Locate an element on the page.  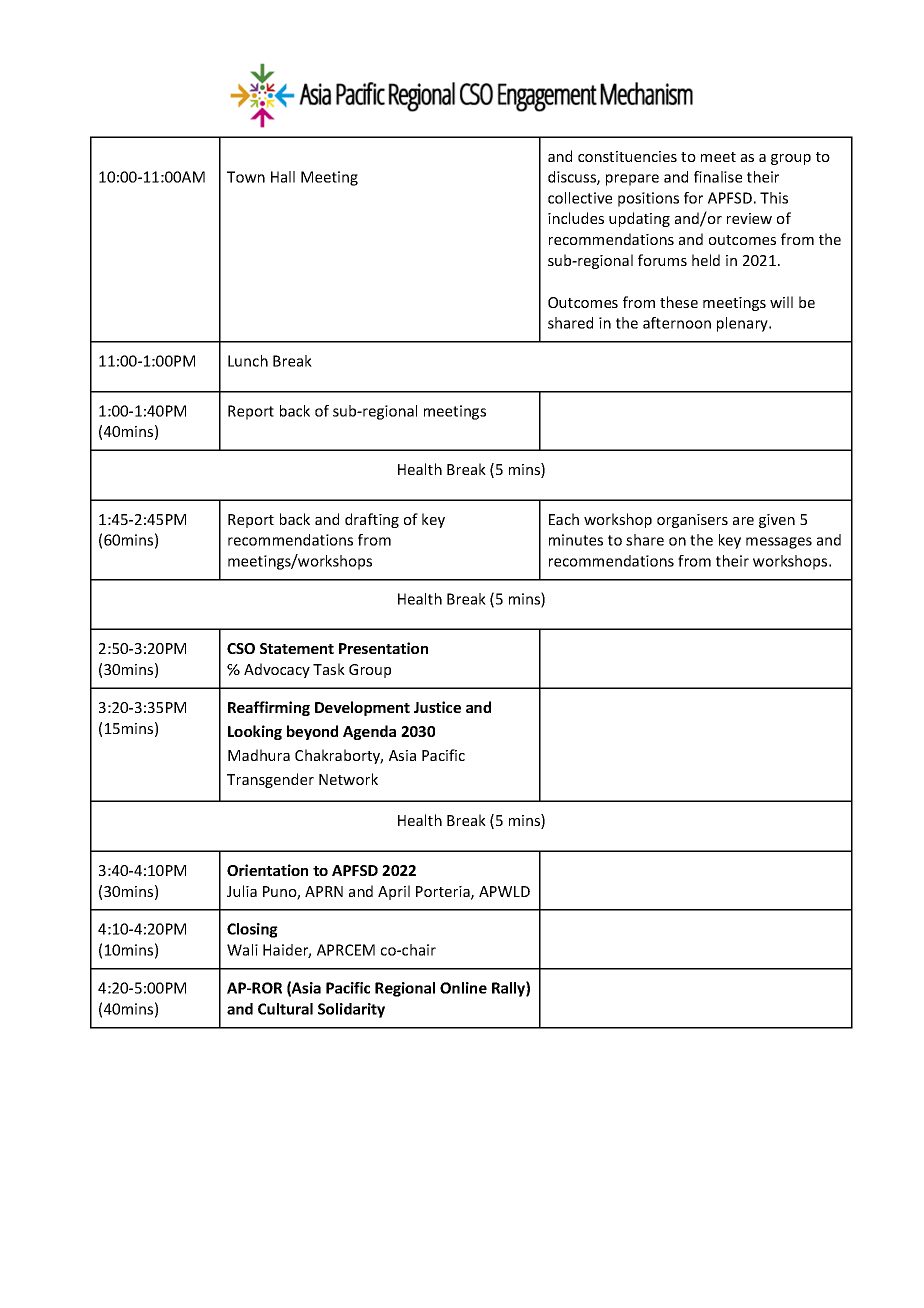
April is located at coordinates (394, 892).
